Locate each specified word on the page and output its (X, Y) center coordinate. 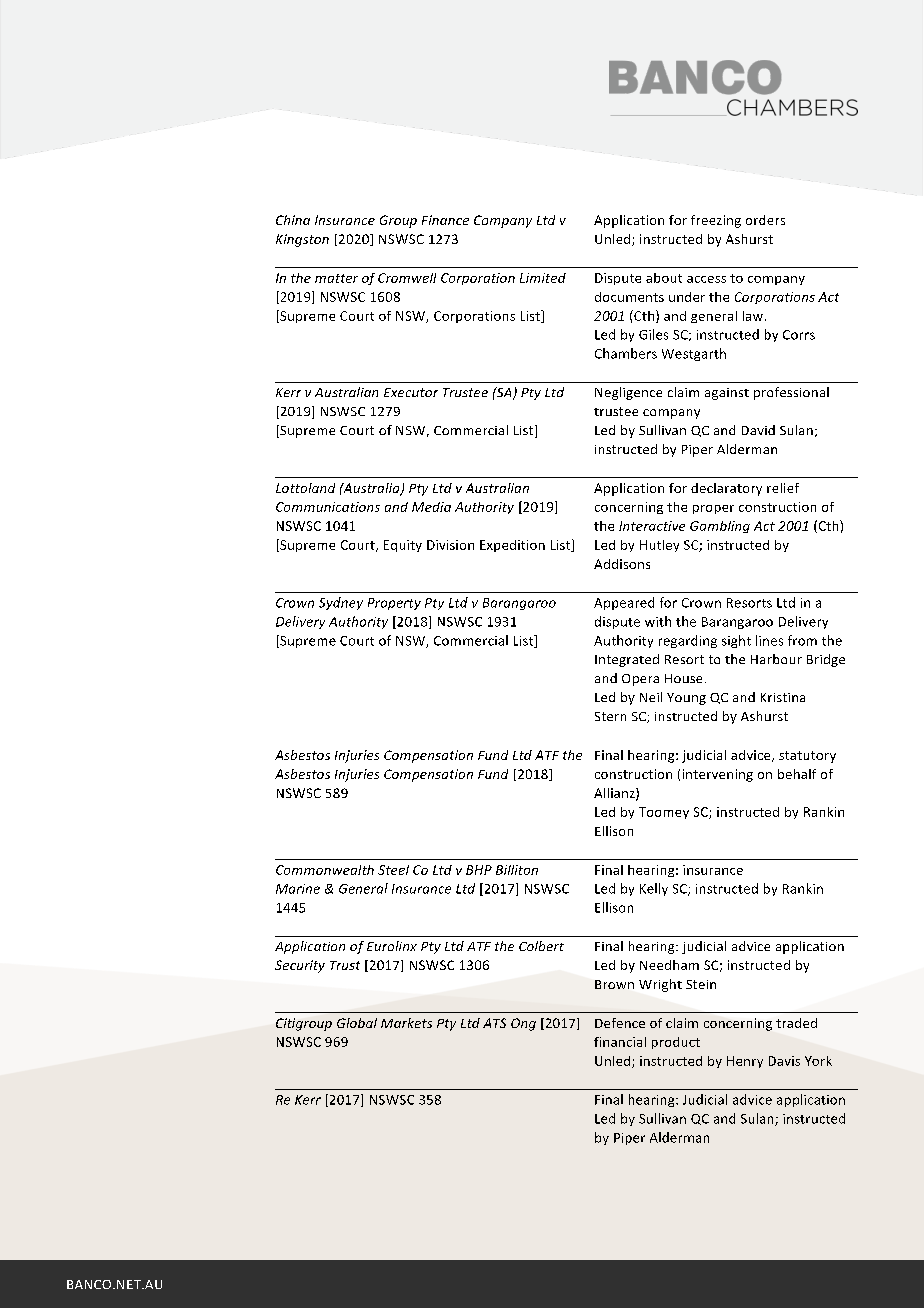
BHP (479, 870)
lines (769, 640)
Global (357, 1023)
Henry (745, 1062)
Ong (523, 1024)
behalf (797, 774)
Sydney (341, 603)
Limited (543, 278)
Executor (411, 392)
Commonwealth (325, 870)
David (758, 430)
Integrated (627, 660)
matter (336, 278)
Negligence (628, 393)
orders (765, 220)
